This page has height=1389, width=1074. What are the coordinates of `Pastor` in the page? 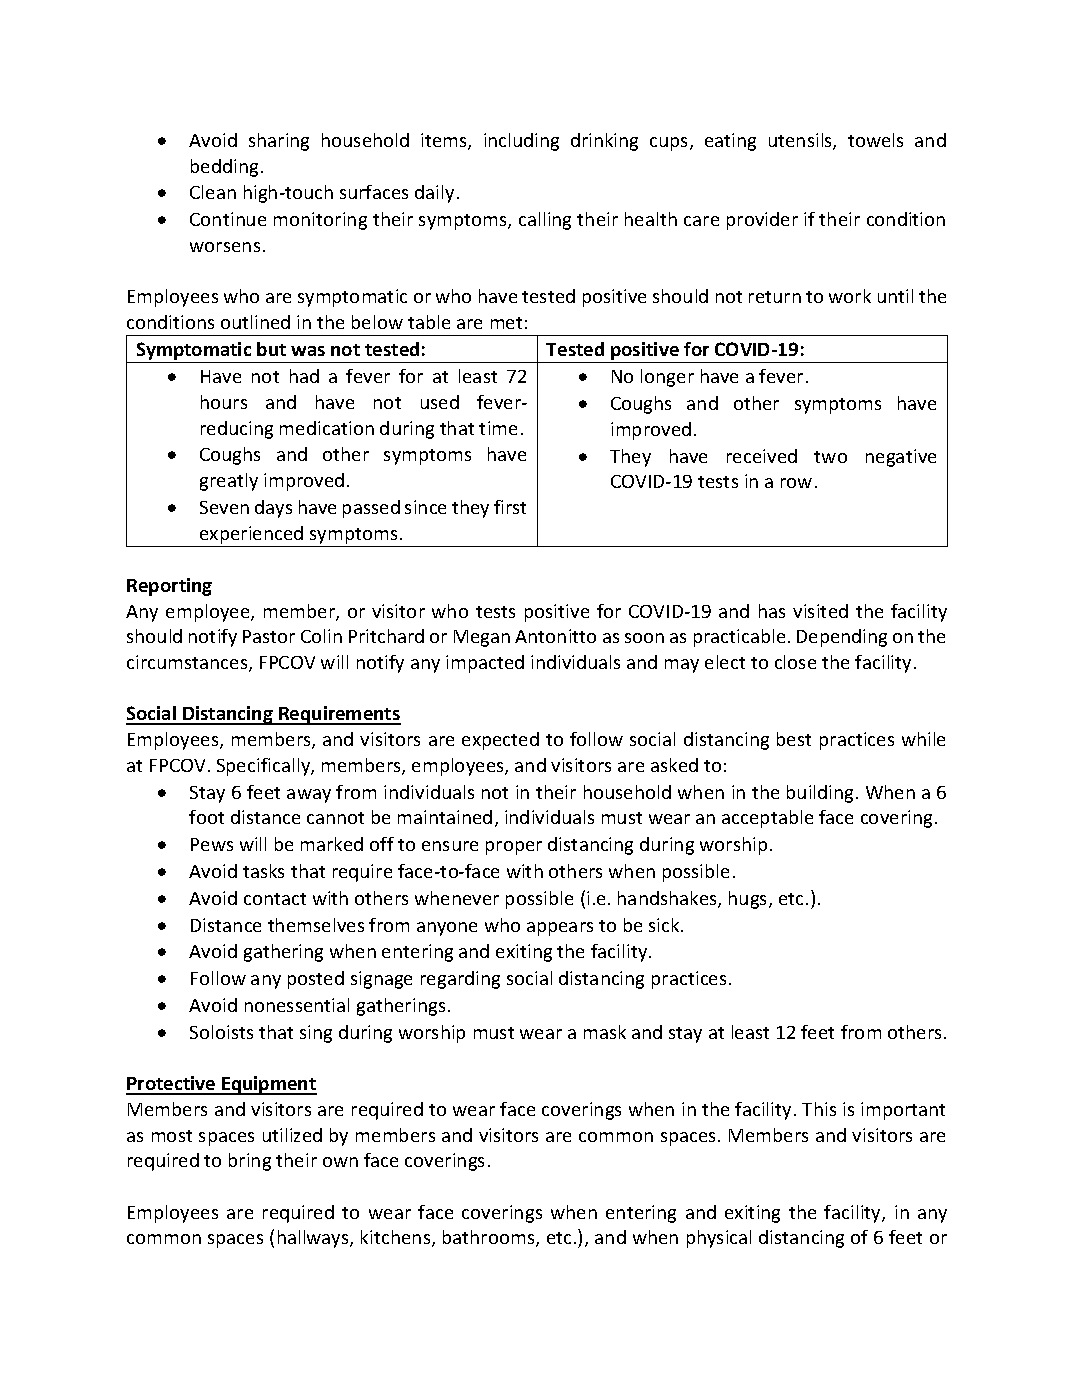 It's located at (269, 636).
